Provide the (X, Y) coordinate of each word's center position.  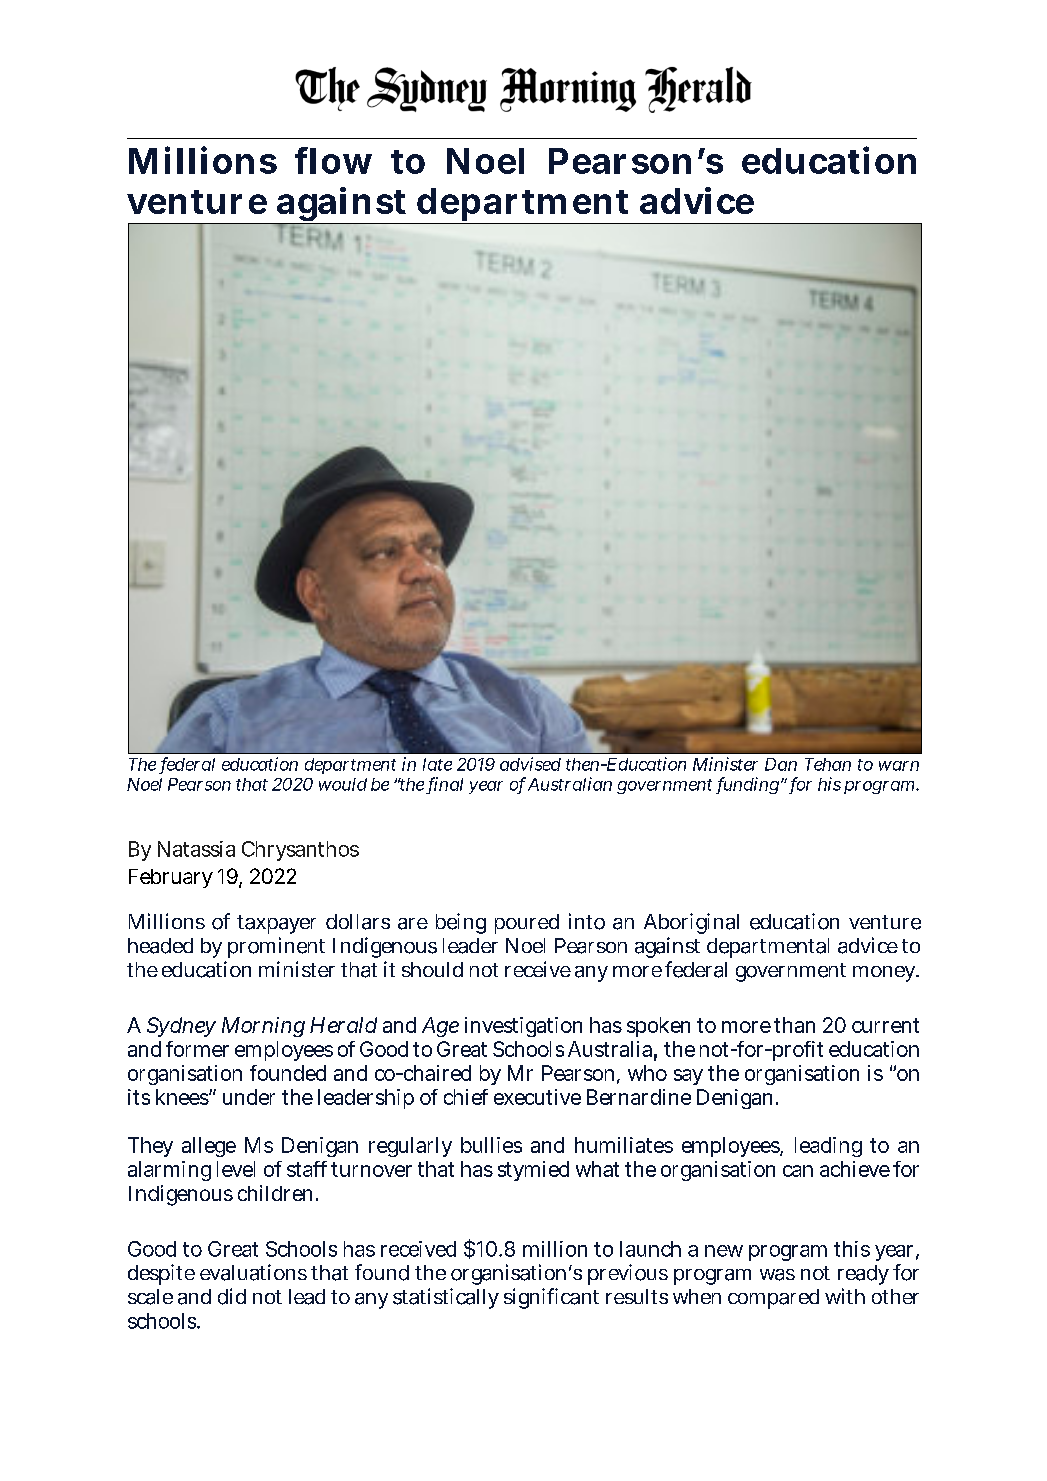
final (446, 785)
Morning (263, 1027)
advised (530, 764)
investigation (523, 1027)
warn (899, 766)
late (437, 764)
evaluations (253, 1272)
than (794, 1025)
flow (333, 160)
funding (749, 785)
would (343, 784)
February (171, 878)
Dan (781, 764)
